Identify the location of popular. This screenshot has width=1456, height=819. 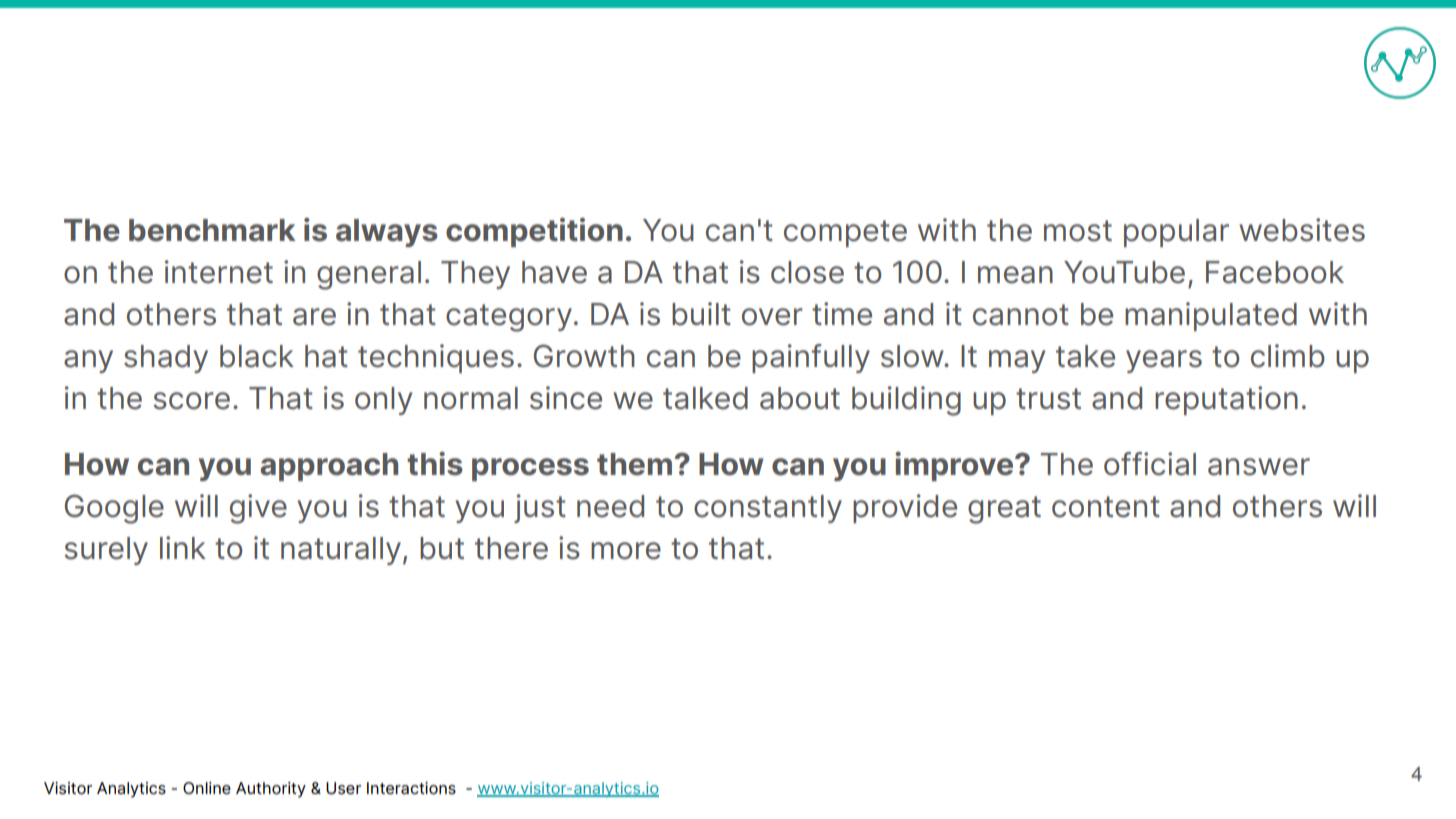
(1176, 233).
